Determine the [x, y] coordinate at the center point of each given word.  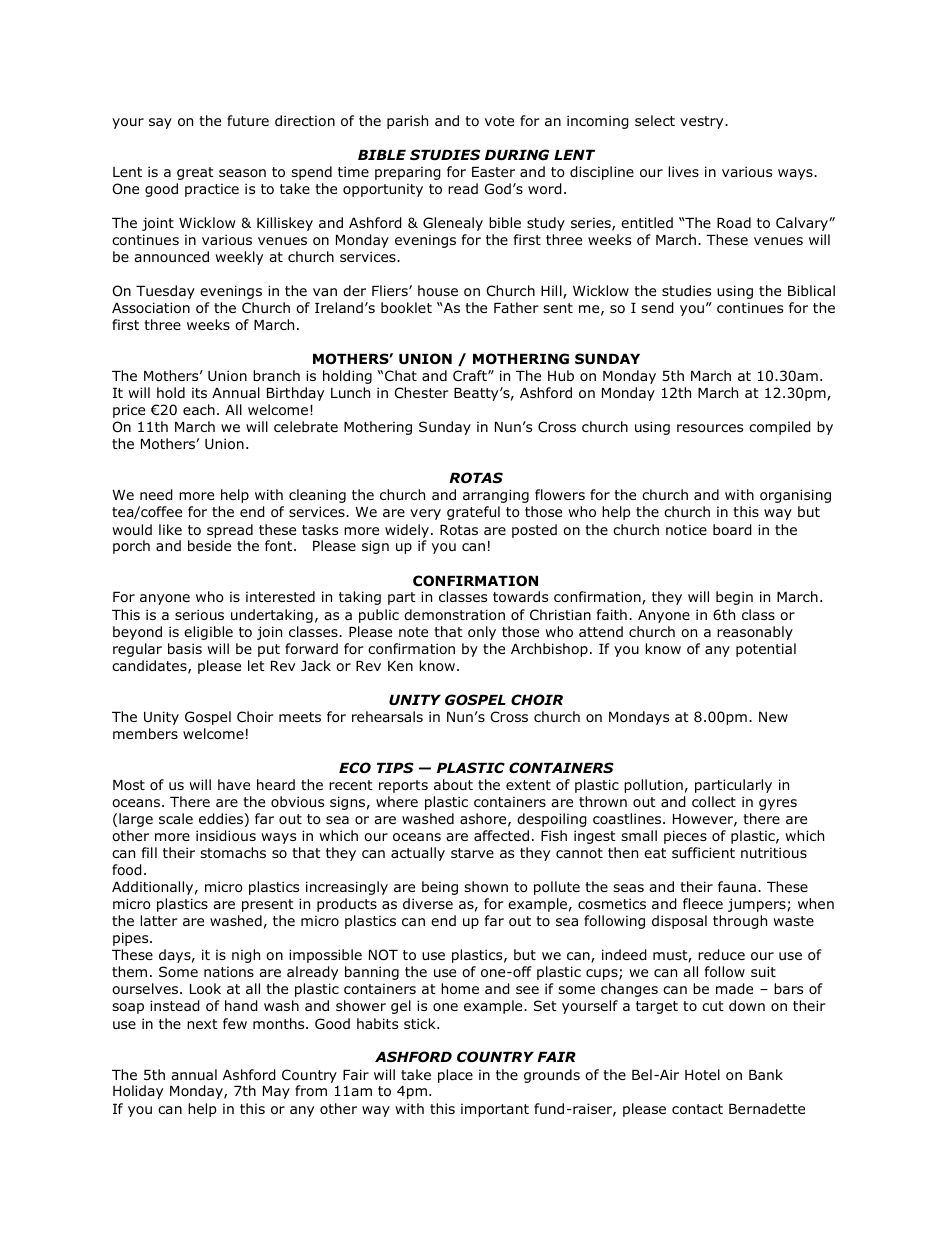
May [276, 1092]
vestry [703, 122]
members [145, 733]
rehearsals [387, 716]
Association [151, 308]
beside [209, 546]
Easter [493, 172]
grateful [473, 513]
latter [159, 920]
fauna [737, 886]
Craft [471, 375]
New [773, 717]
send [657, 308]
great [195, 173]
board [732, 530]
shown [486, 887]
